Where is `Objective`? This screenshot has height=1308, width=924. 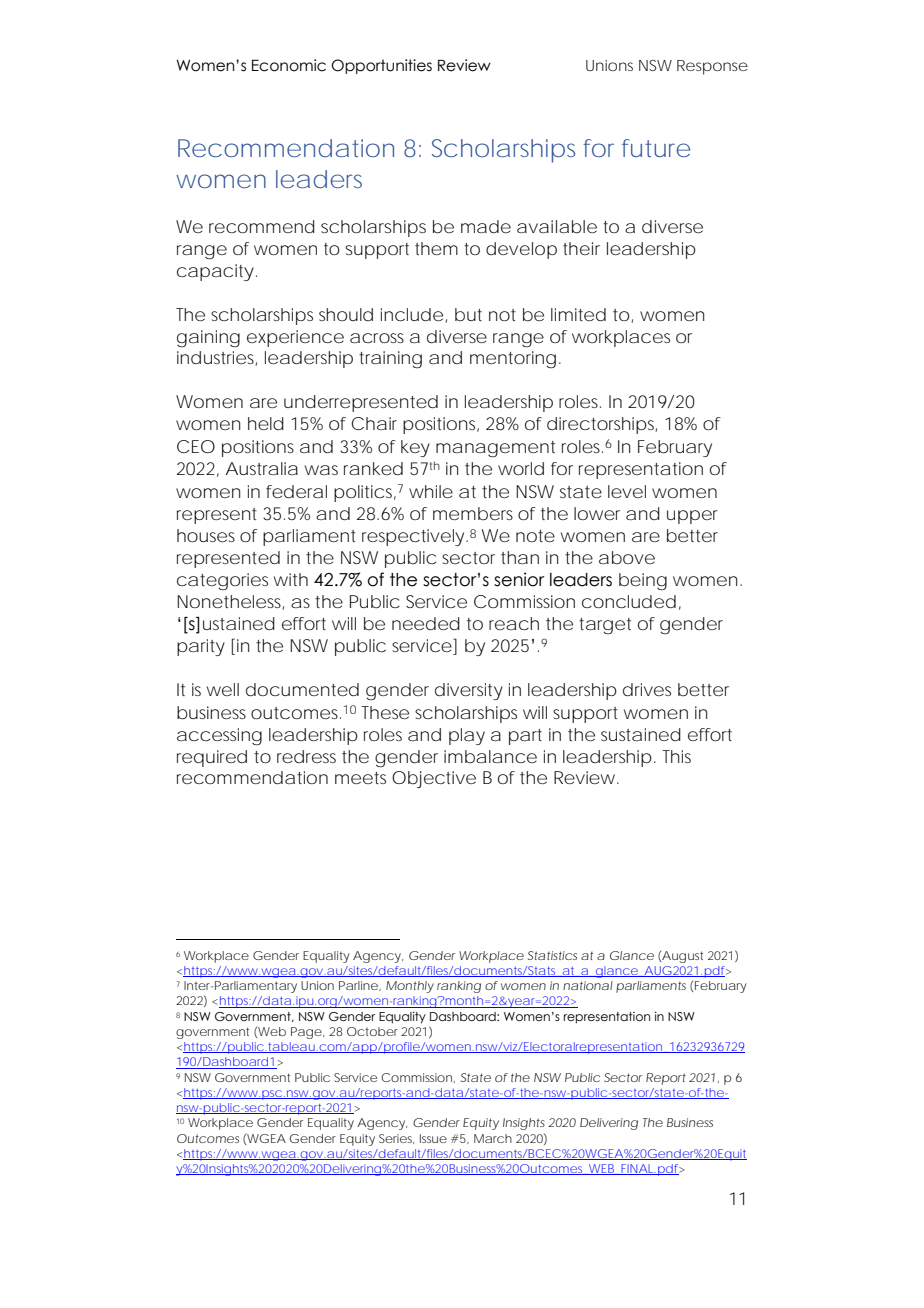
Objective is located at coordinates (434, 779).
